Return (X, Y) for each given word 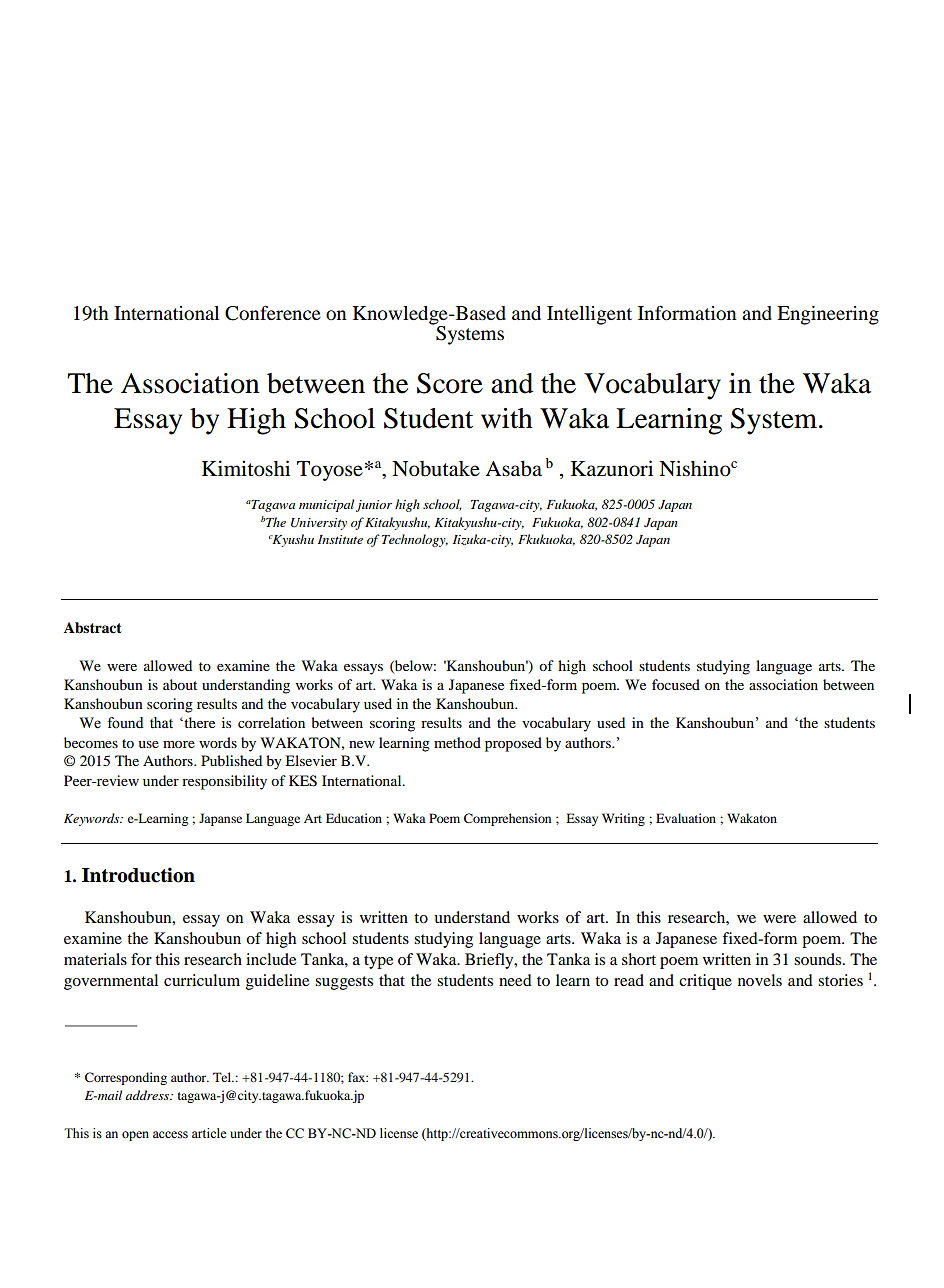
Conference (273, 313)
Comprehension (507, 819)
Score (450, 383)
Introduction (138, 875)
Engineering (828, 315)
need (515, 980)
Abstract (93, 628)
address (148, 1095)
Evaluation (686, 818)
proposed (513, 744)
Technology (415, 540)
